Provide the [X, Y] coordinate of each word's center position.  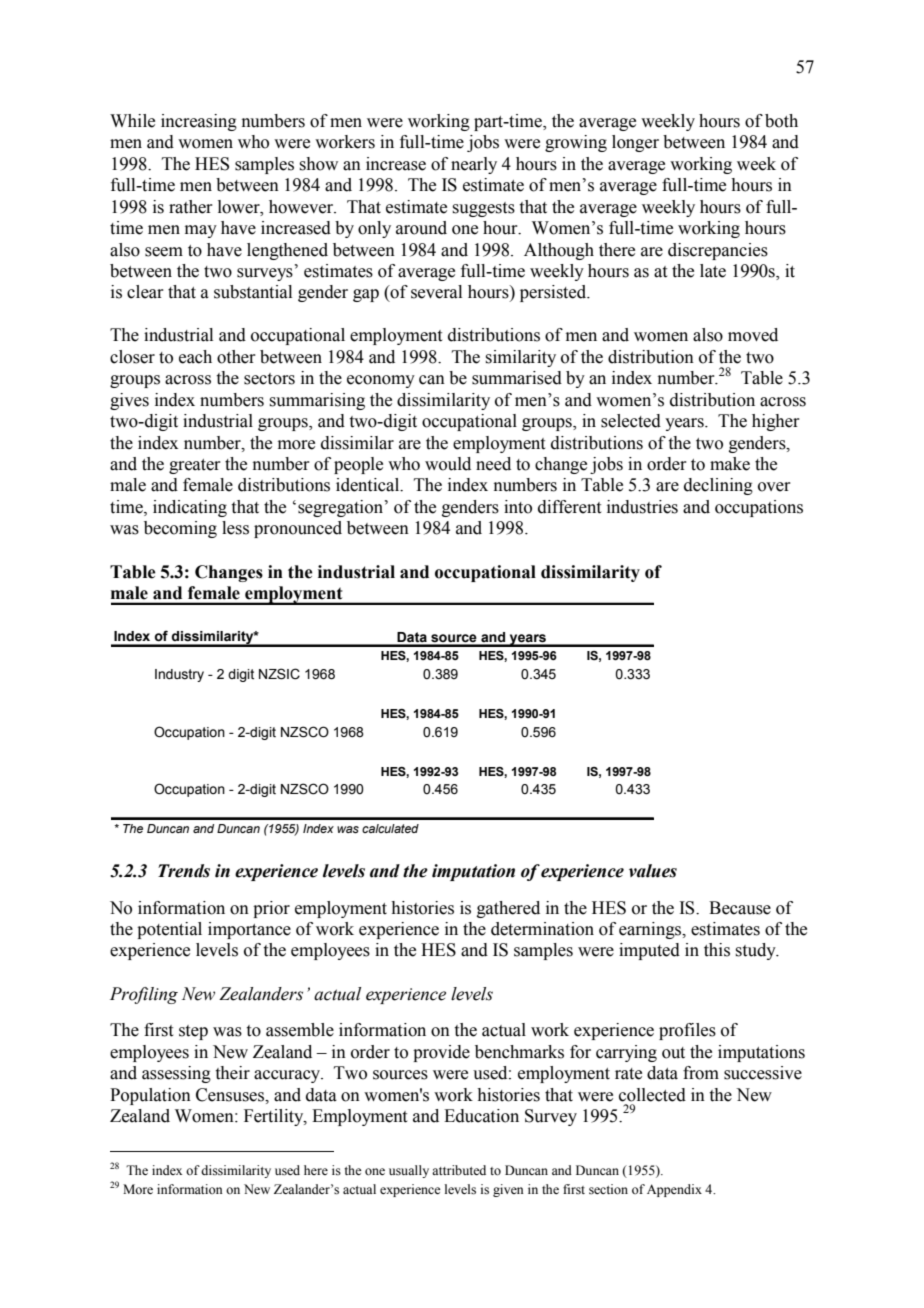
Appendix [674, 1190]
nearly [474, 165]
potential [169, 930]
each [195, 357]
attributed [459, 1170]
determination [542, 929]
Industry [179, 675]
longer [635, 143]
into [518, 507]
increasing [199, 122]
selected [631, 421]
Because [740, 908]
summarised [517, 378]
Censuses [231, 1095]
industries [642, 507]
